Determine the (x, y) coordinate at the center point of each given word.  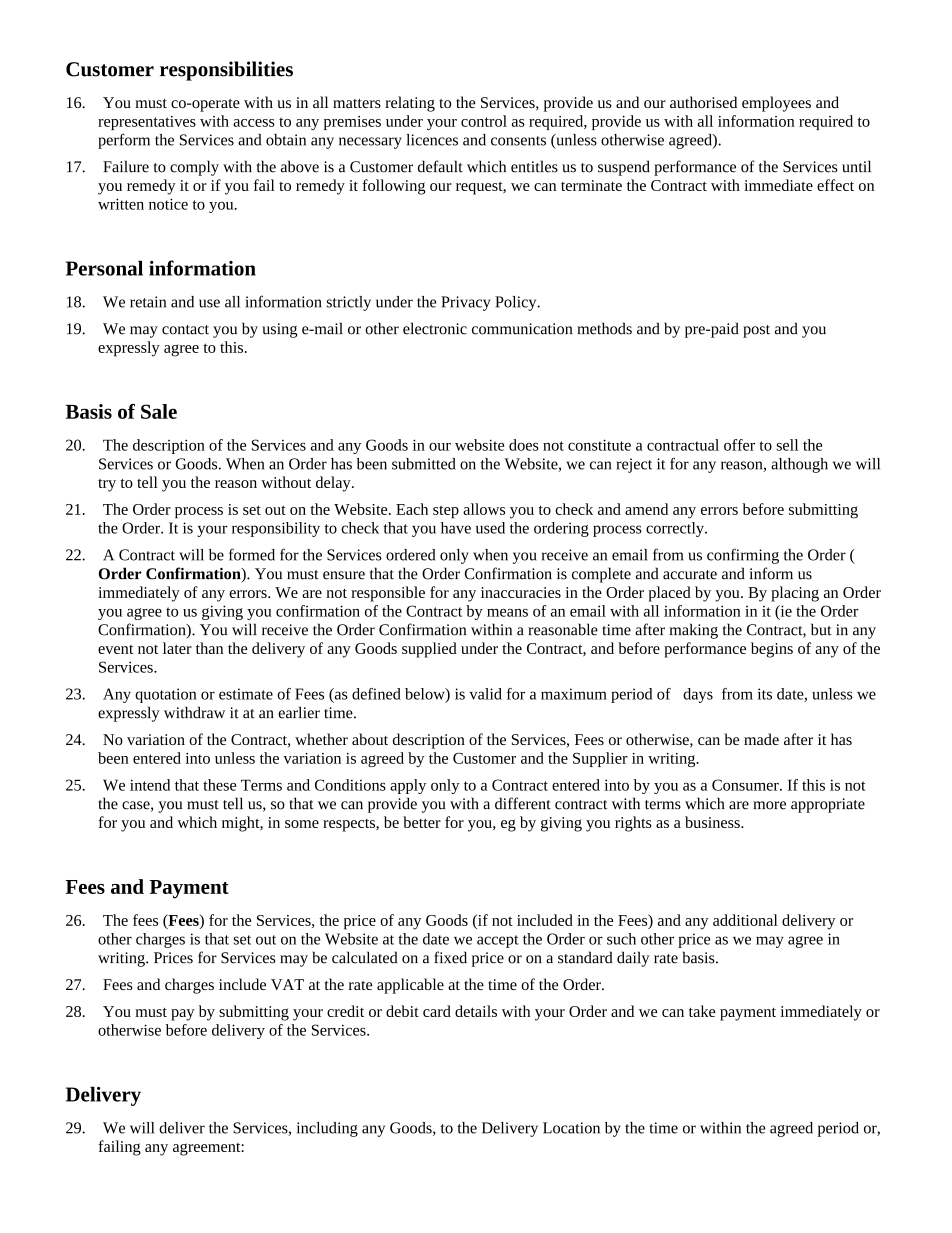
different (523, 803)
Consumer (746, 785)
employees (776, 104)
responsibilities (226, 71)
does (524, 445)
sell (787, 445)
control (484, 121)
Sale (159, 411)
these (219, 785)
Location (571, 1128)
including (327, 1129)
